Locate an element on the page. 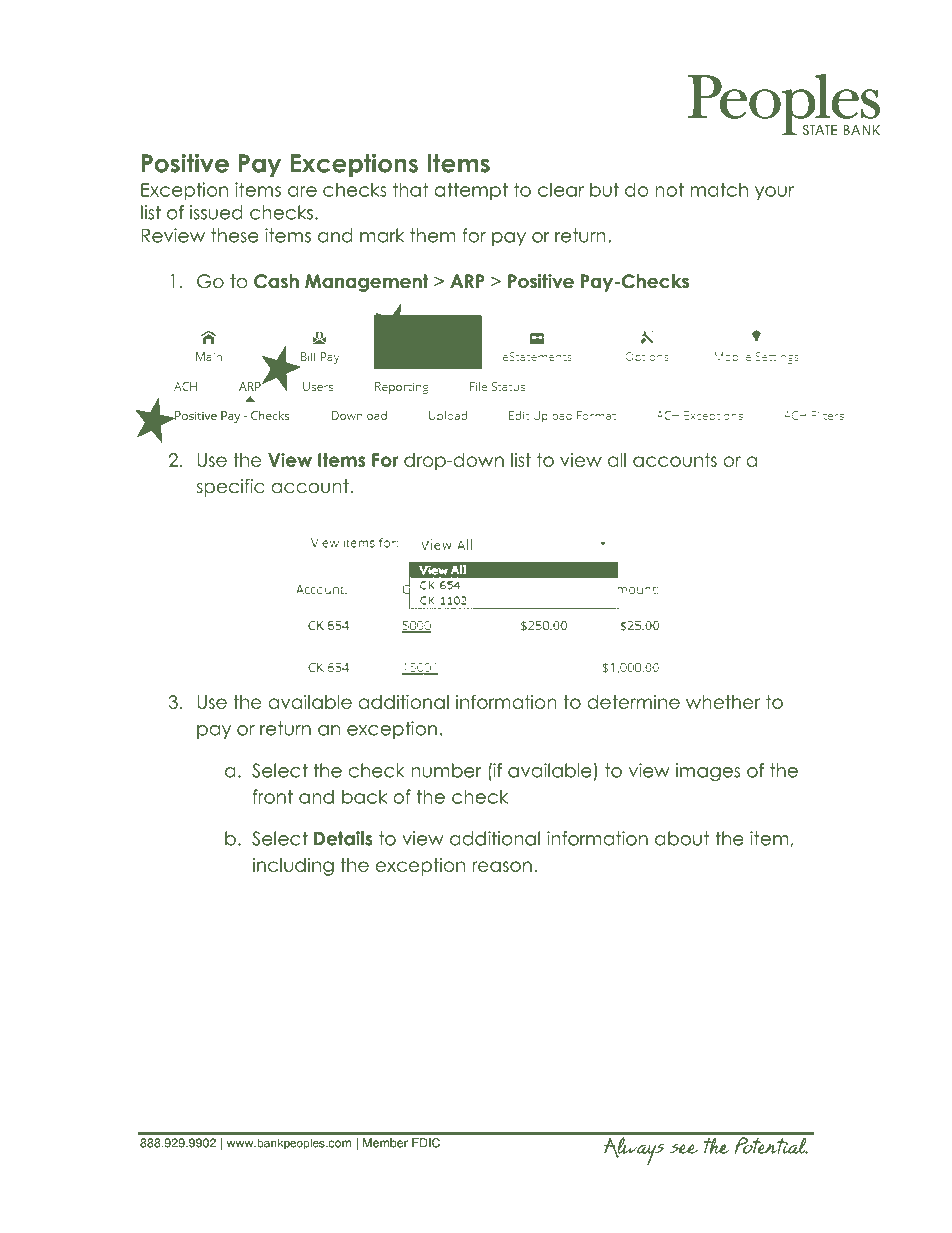 The height and width of the document is (1233, 952). front is located at coordinates (273, 796).
